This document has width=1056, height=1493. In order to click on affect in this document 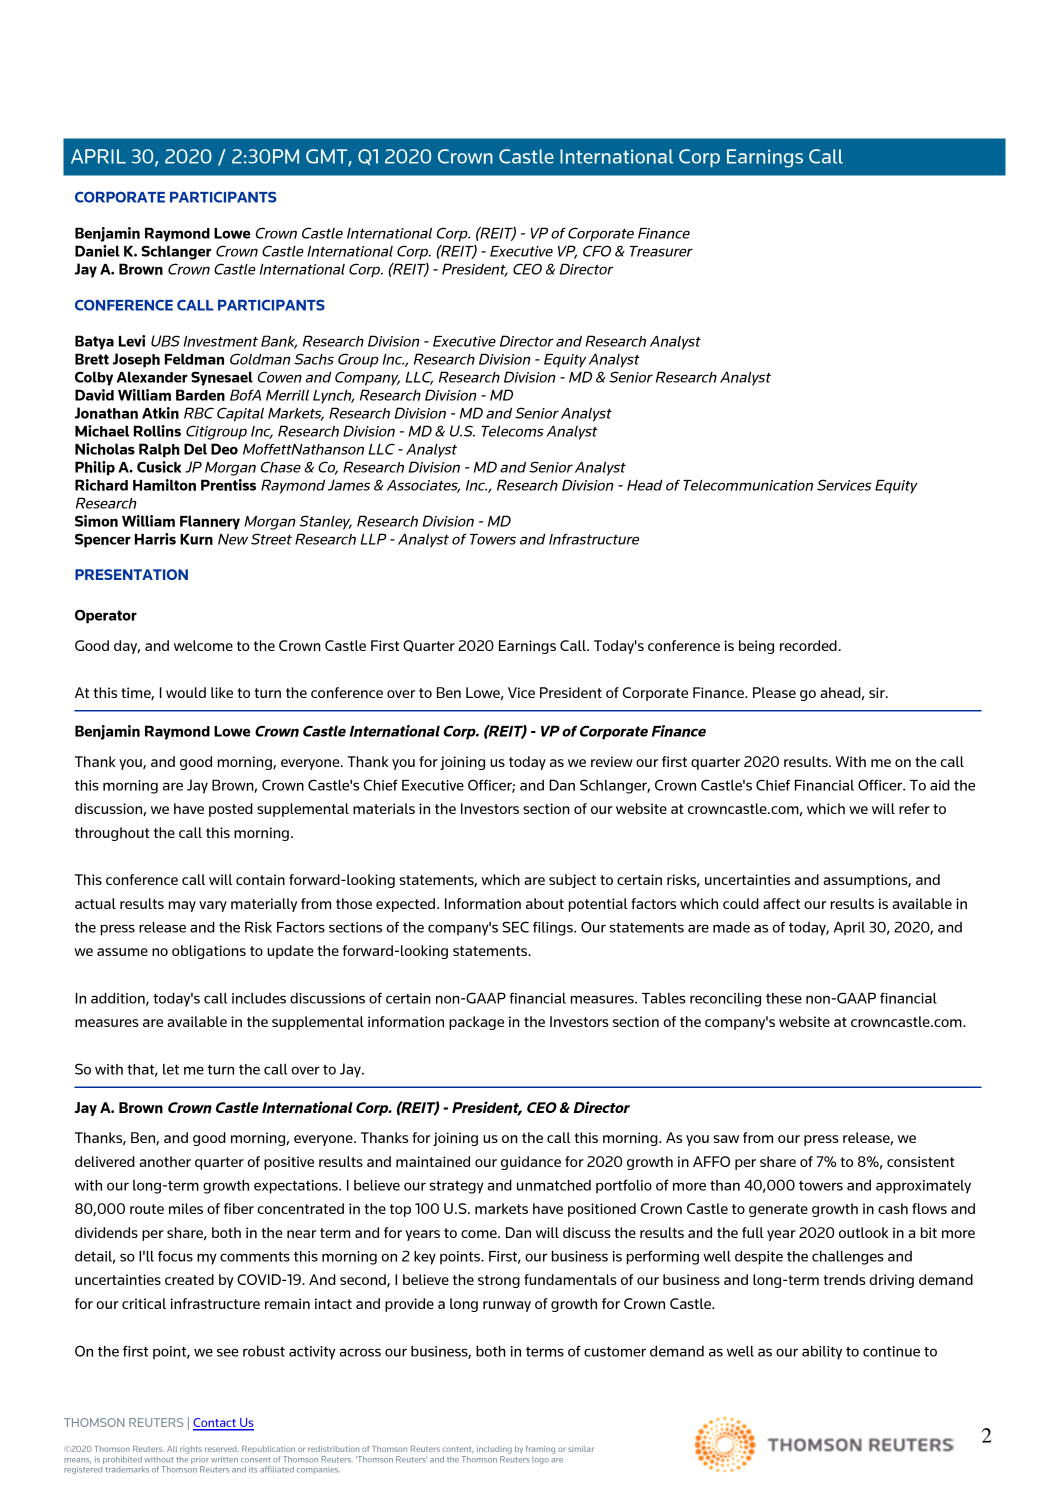, I will do `click(781, 903)`.
